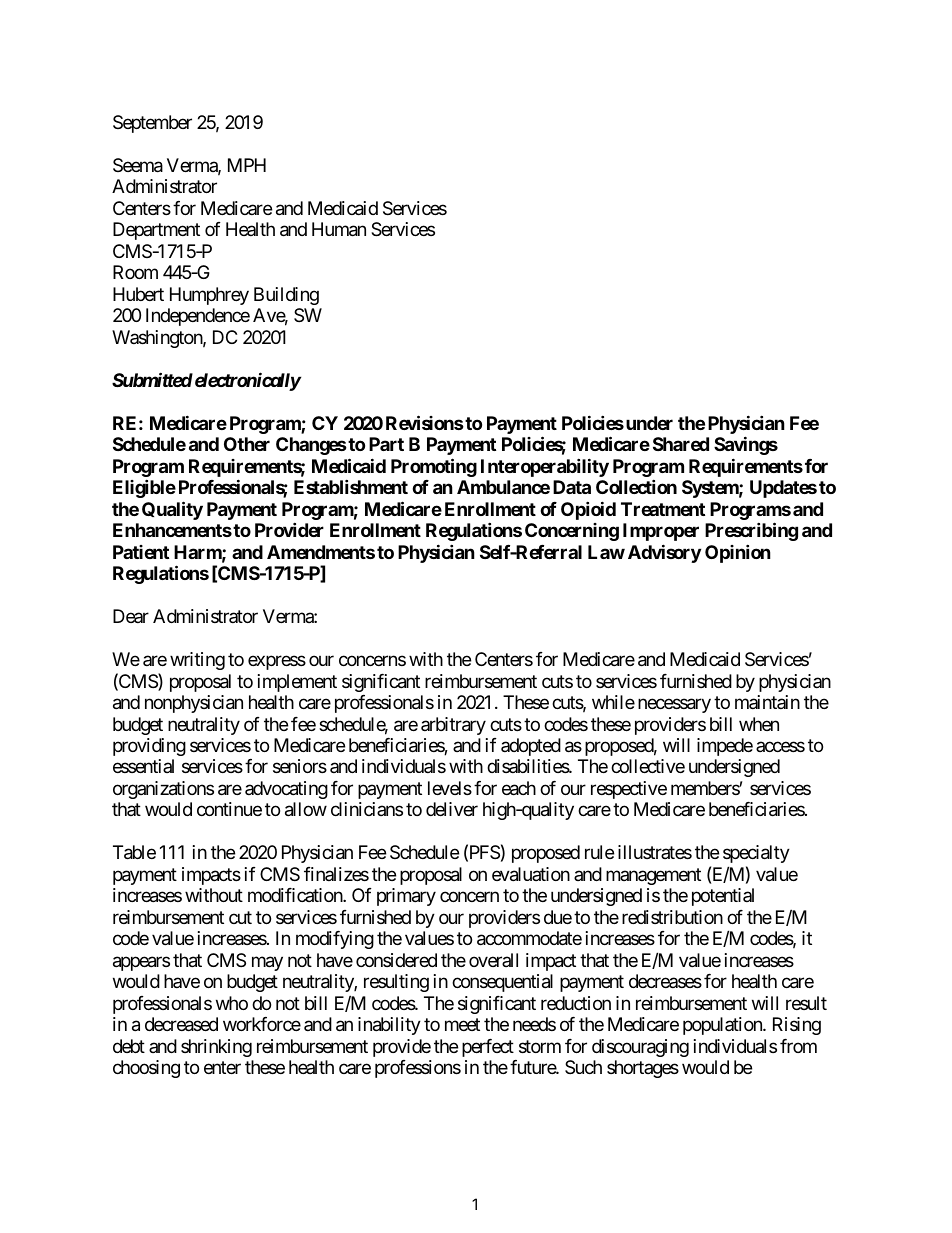 This image has width=952, height=1233. I want to click on Law, so click(606, 552).
